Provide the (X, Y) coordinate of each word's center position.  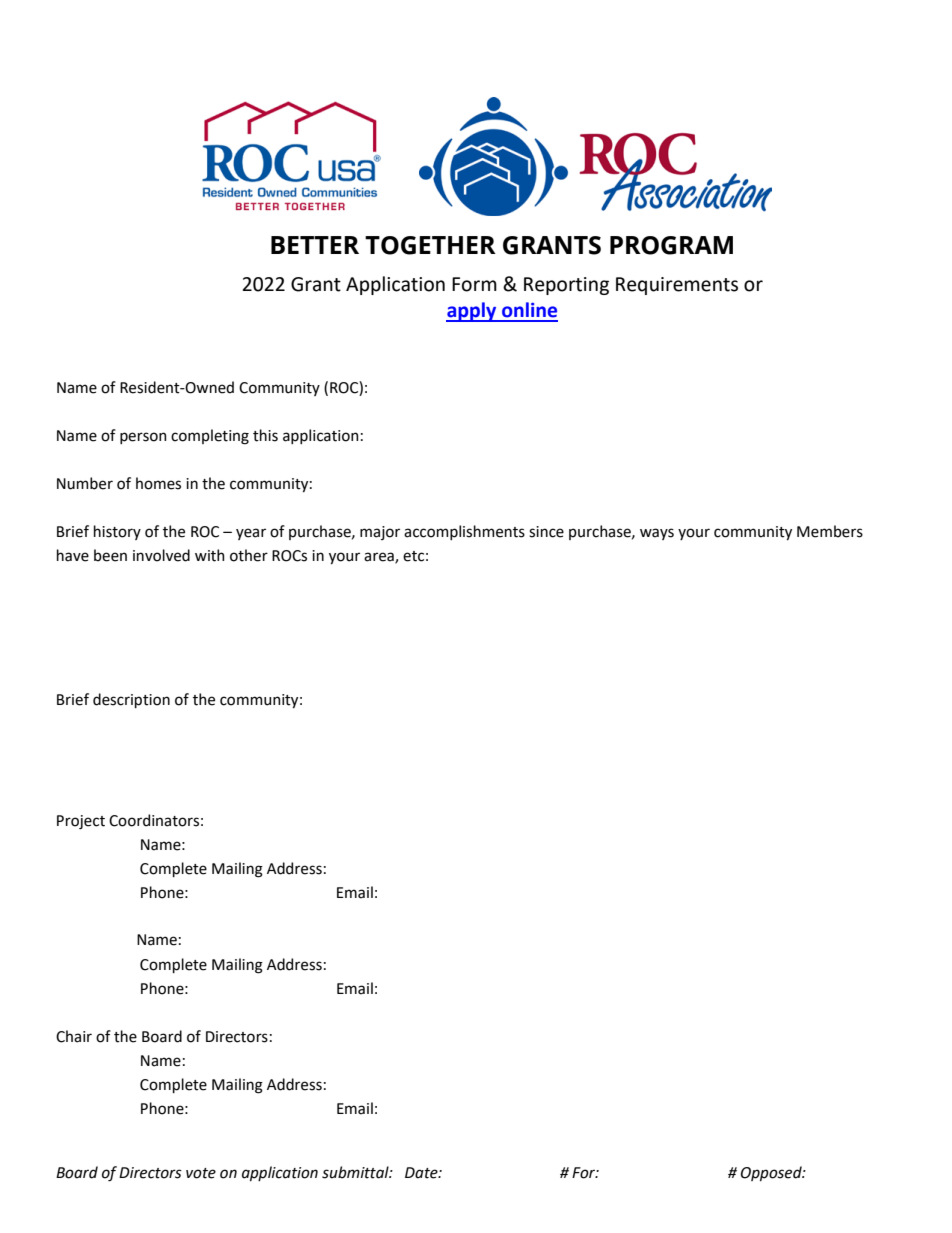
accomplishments (464, 532)
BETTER (315, 245)
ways (657, 534)
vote (201, 1173)
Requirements (677, 286)
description (131, 700)
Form (474, 284)
